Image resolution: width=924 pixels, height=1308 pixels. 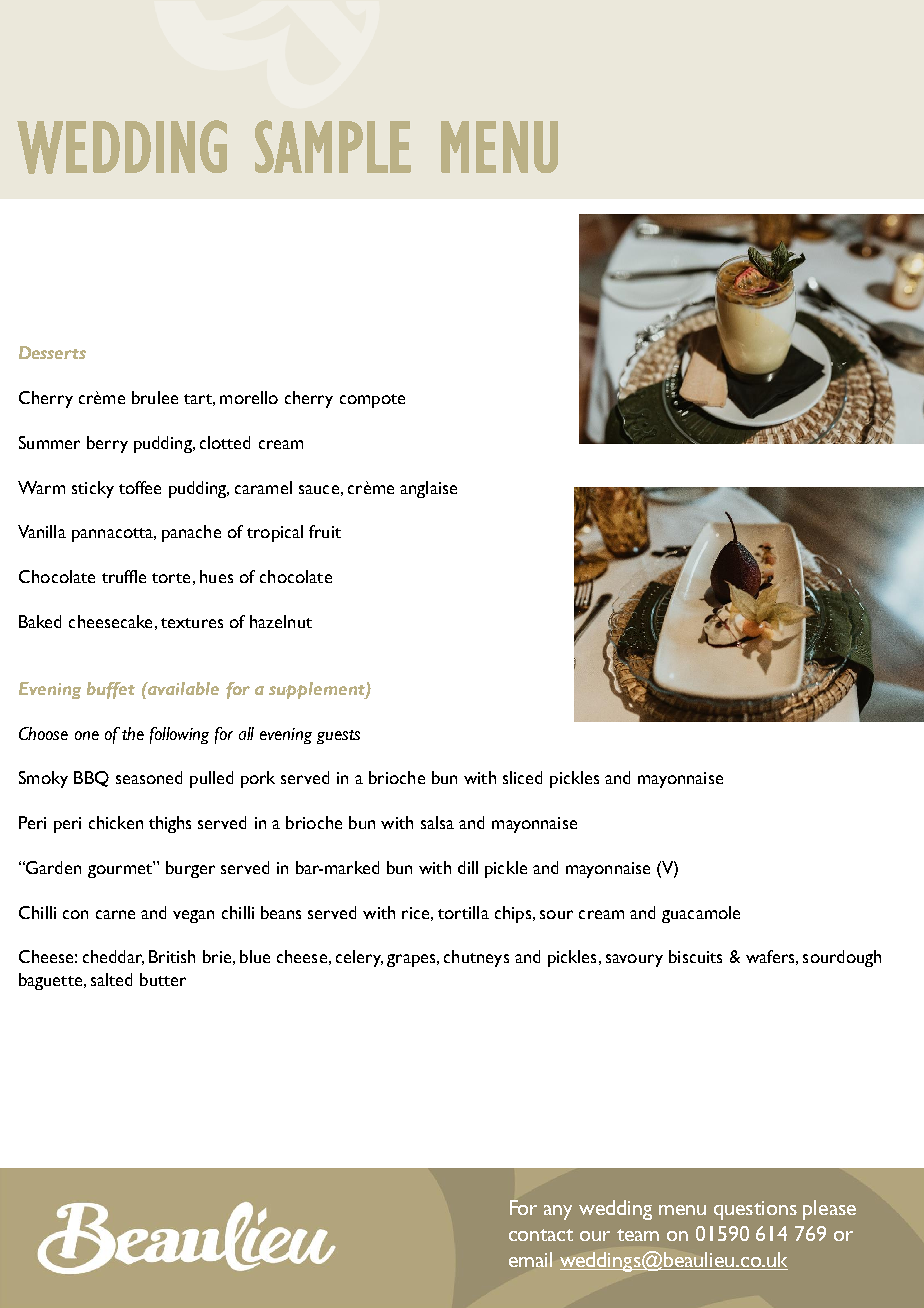 I want to click on salted, so click(x=111, y=979).
